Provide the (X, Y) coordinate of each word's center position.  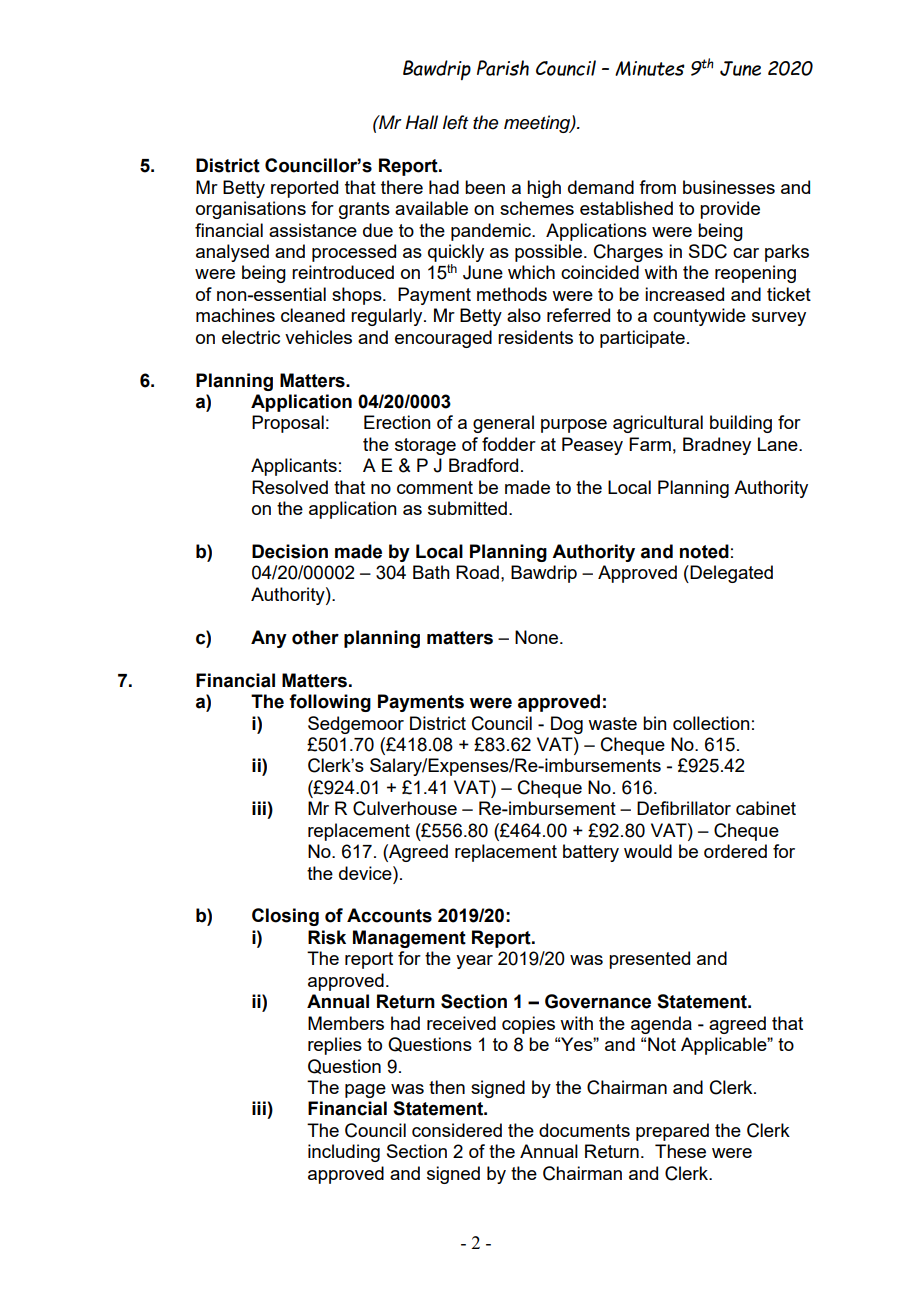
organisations (251, 210)
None (538, 637)
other (315, 637)
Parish (503, 68)
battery (591, 853)
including (344, 1153)
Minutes (650, 68)
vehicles (318, 337)
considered (457, 1130)
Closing (285, 917)
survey (779, 319)
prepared (672, 1132)
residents (535, 337)
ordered (735, 851)
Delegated (730, 574)
